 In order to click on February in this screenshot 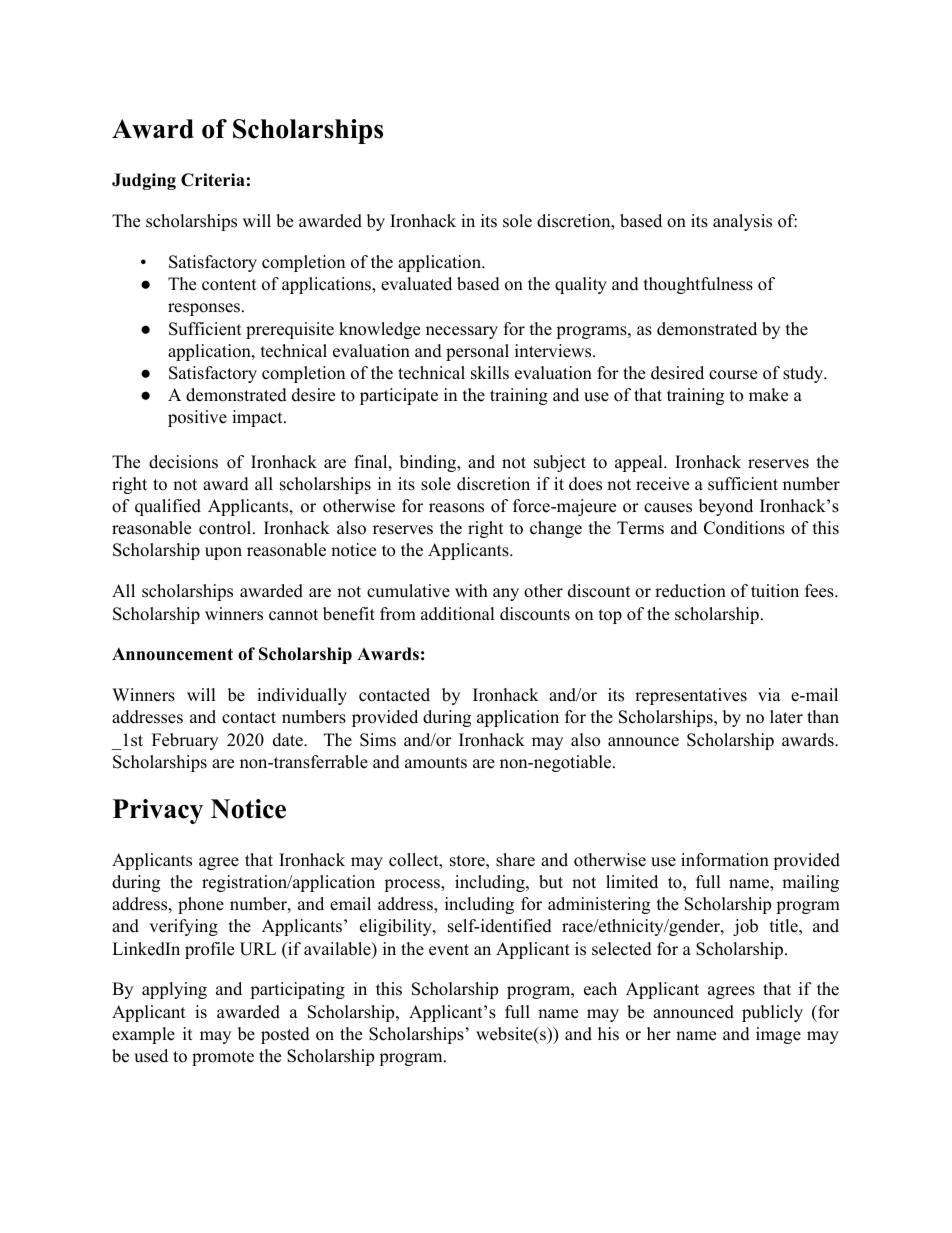, I will do `click(185, 741)`.
